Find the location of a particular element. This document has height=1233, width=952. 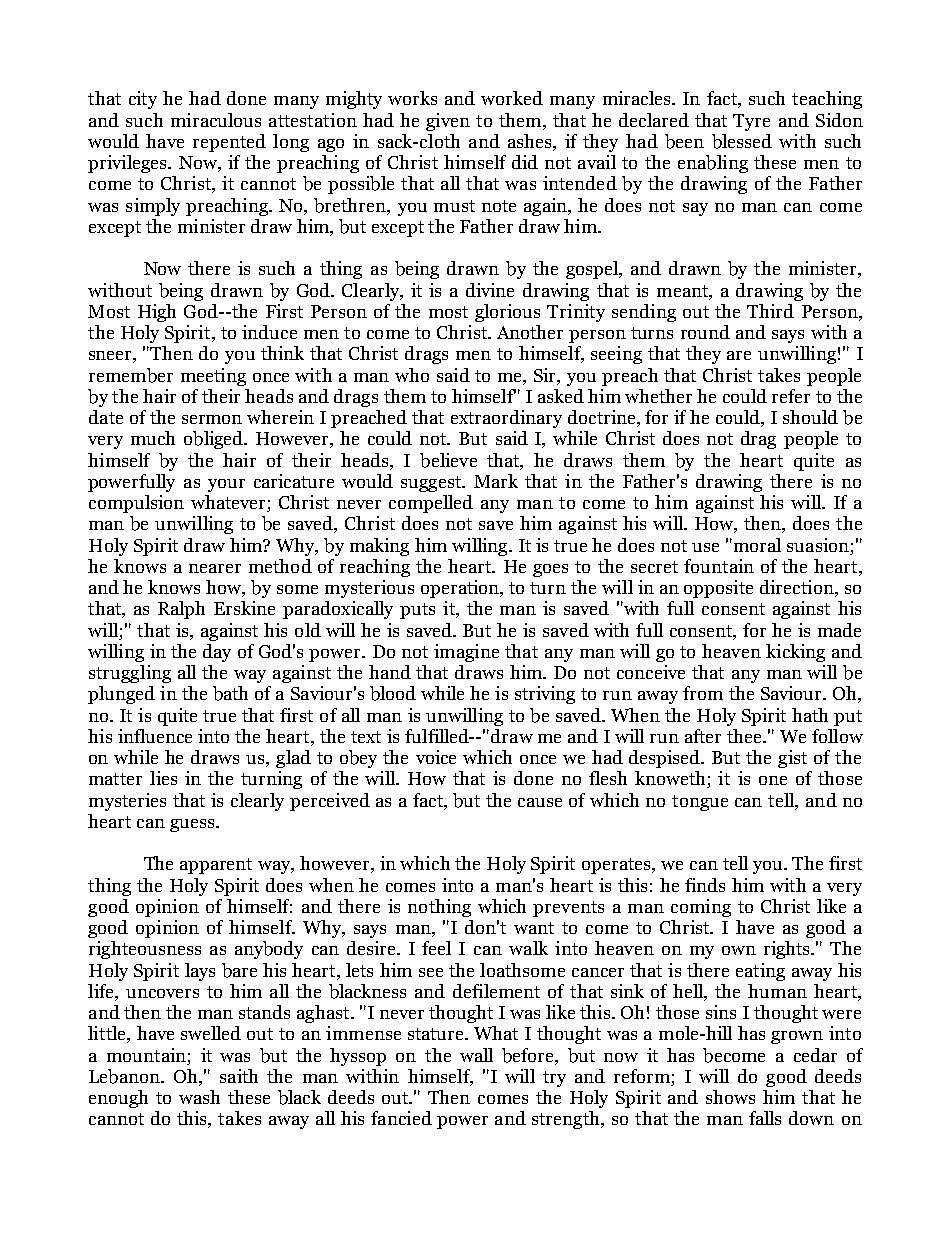

miraculous is located at coordinates (216, 120).
